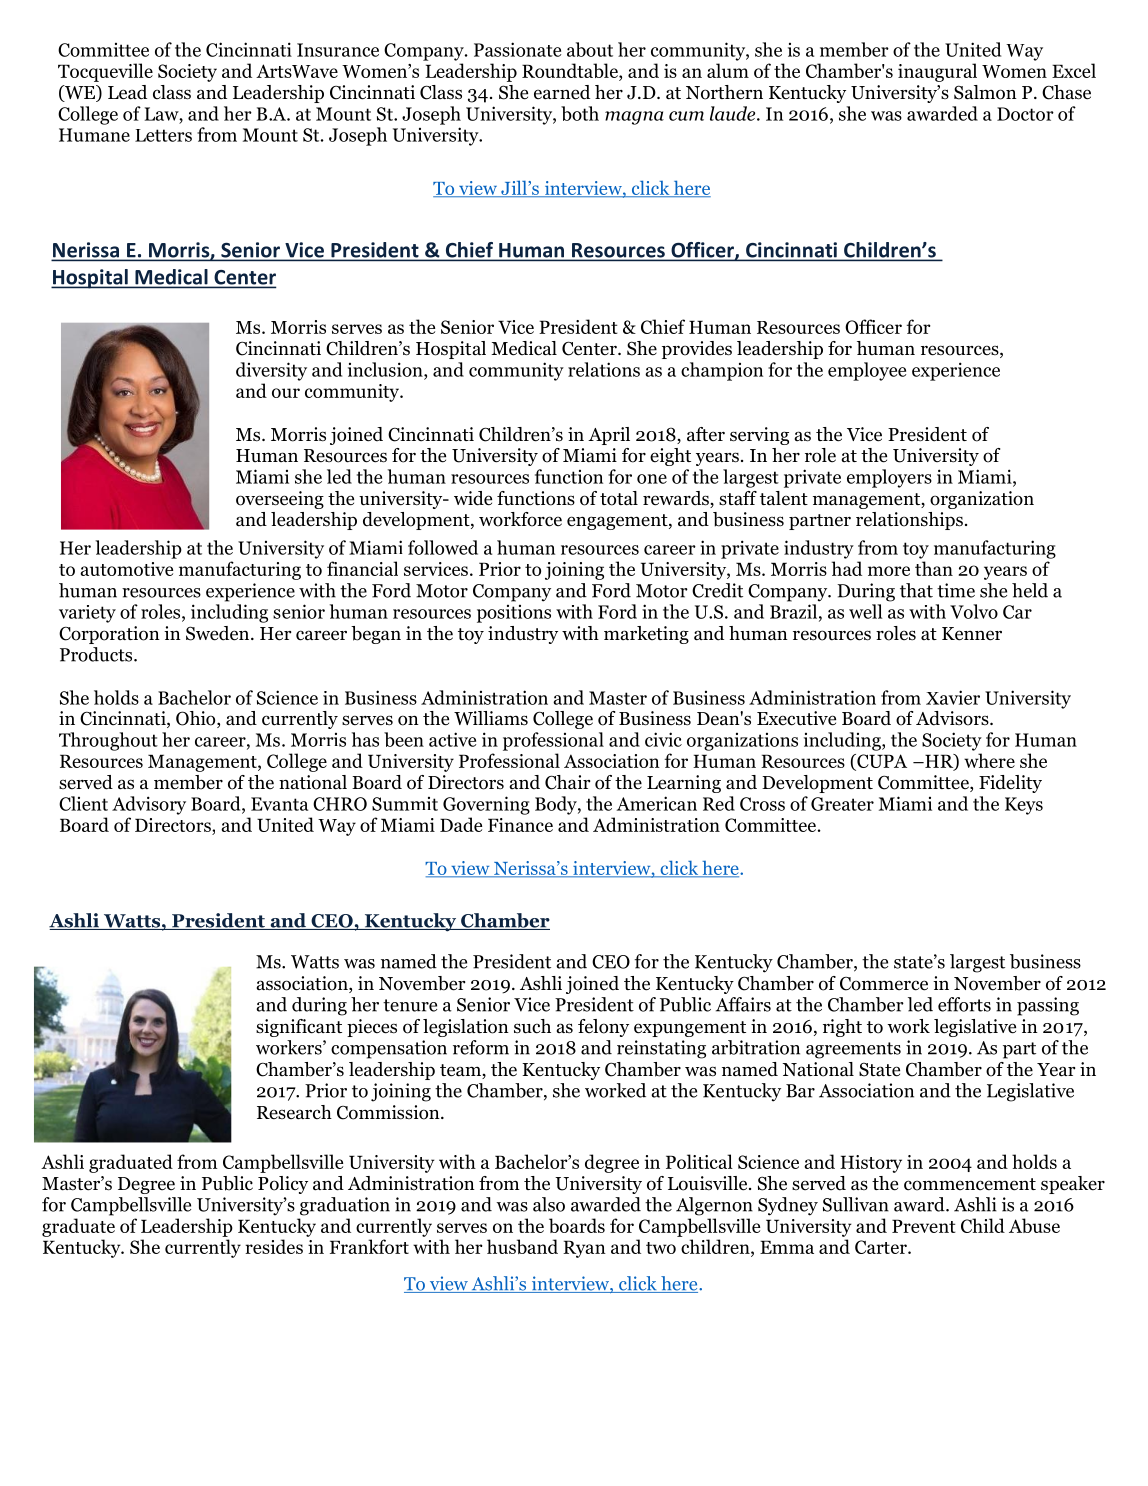 This screenshot has height=1486, width=1148. Describe the element at coordinates (964, 1004) in the screenshot. I see `efforts` at that location.
